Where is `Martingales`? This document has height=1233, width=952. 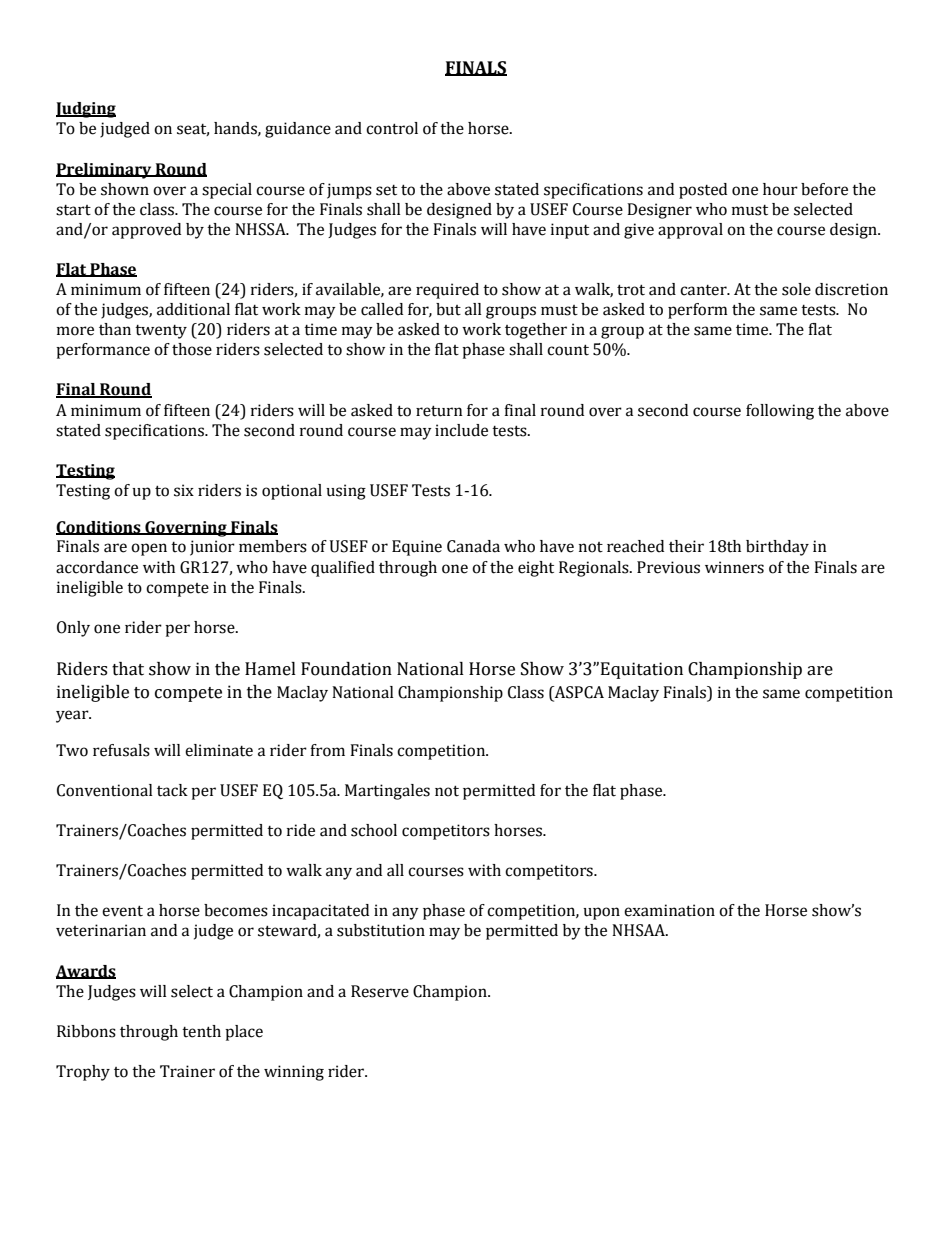 Martingales is located at coordinates (387, 792).
